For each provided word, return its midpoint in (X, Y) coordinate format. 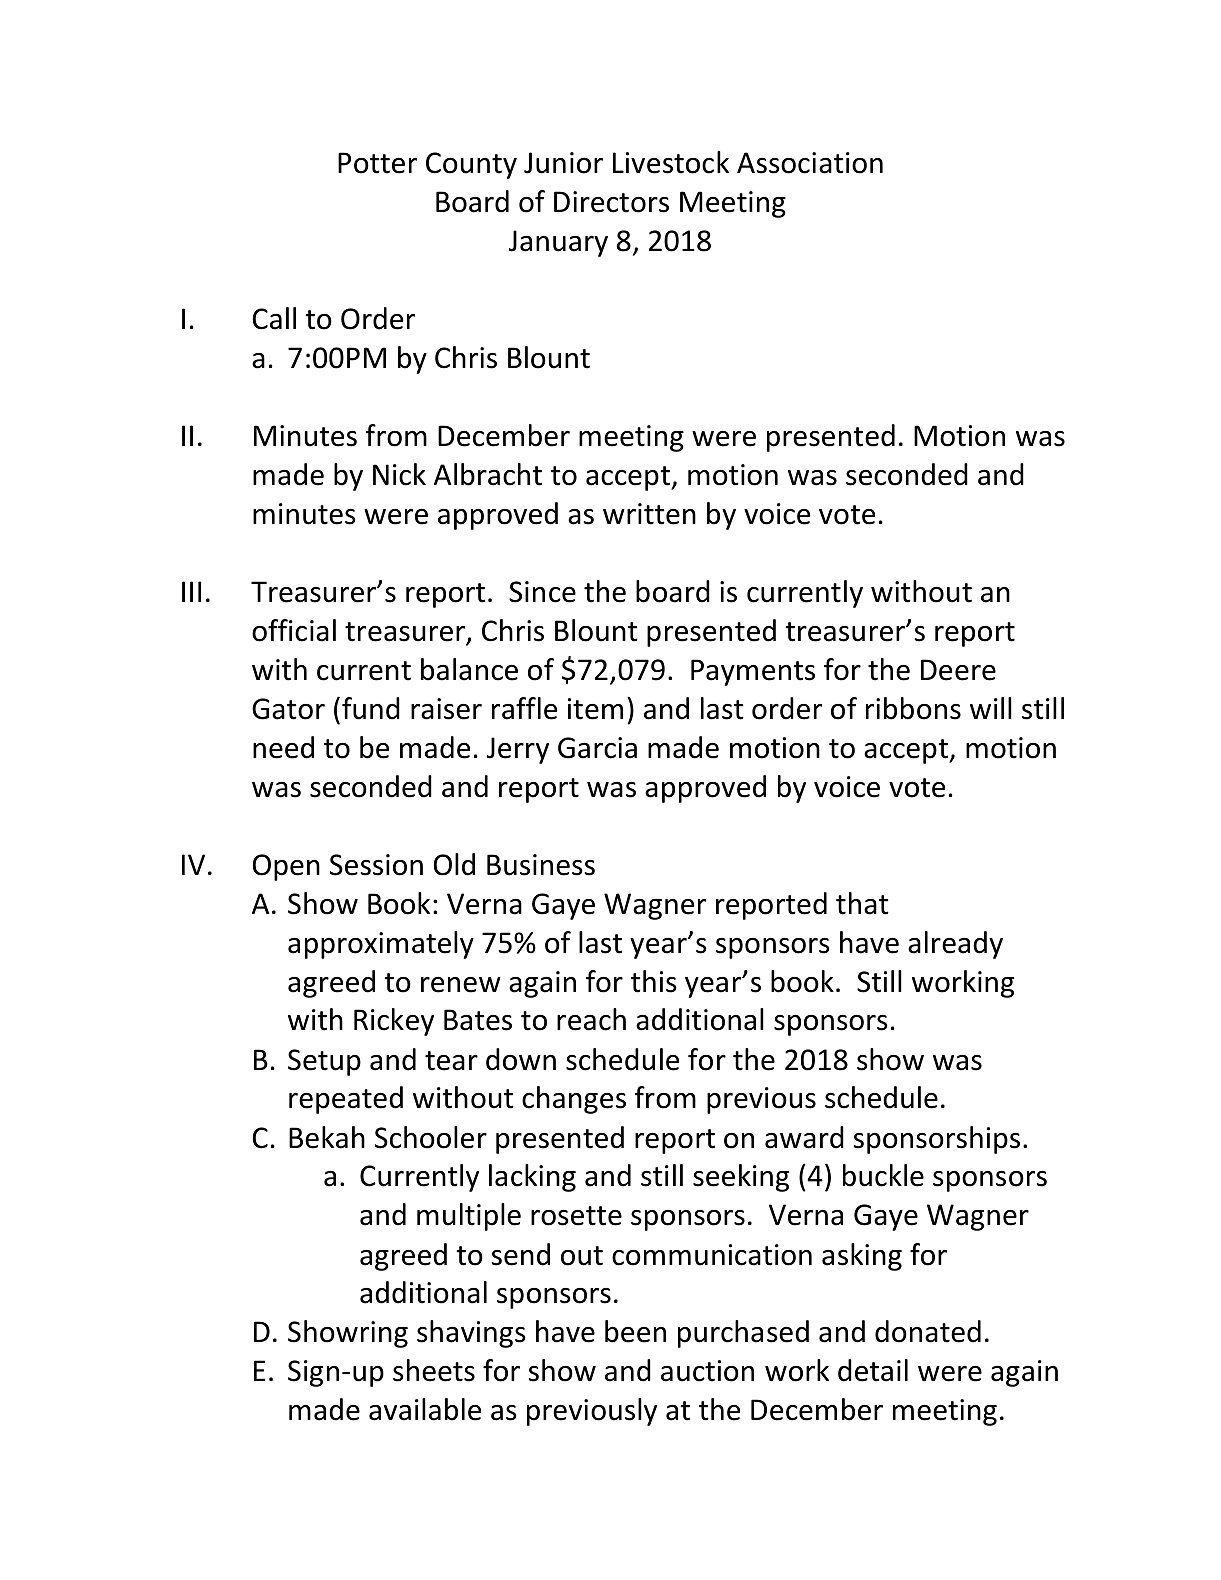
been (635, 1331)
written (649, 514)
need (283, 747)
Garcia (597, 748)
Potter (377, 163)
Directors (611, 202)
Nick (399, 474)
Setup (324, 1062)
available (425, 1409)
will (991, 708)
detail (873, 1370)
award (804, 1137)
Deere (958, 670)
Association (810, 163)
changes (574, 1100)
